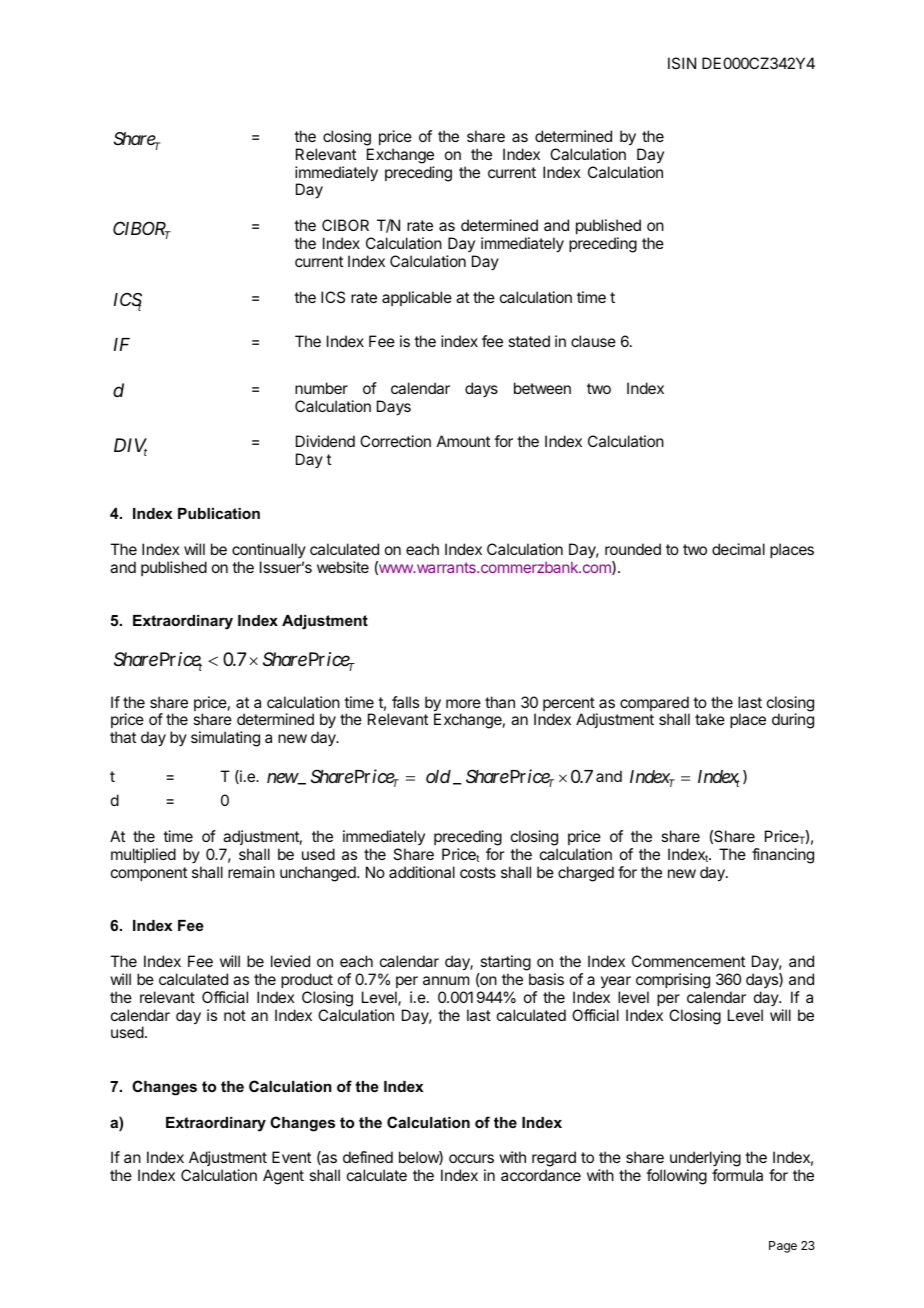 The image size is (924, 1308). I want to click on clause, so click(593, 341).
